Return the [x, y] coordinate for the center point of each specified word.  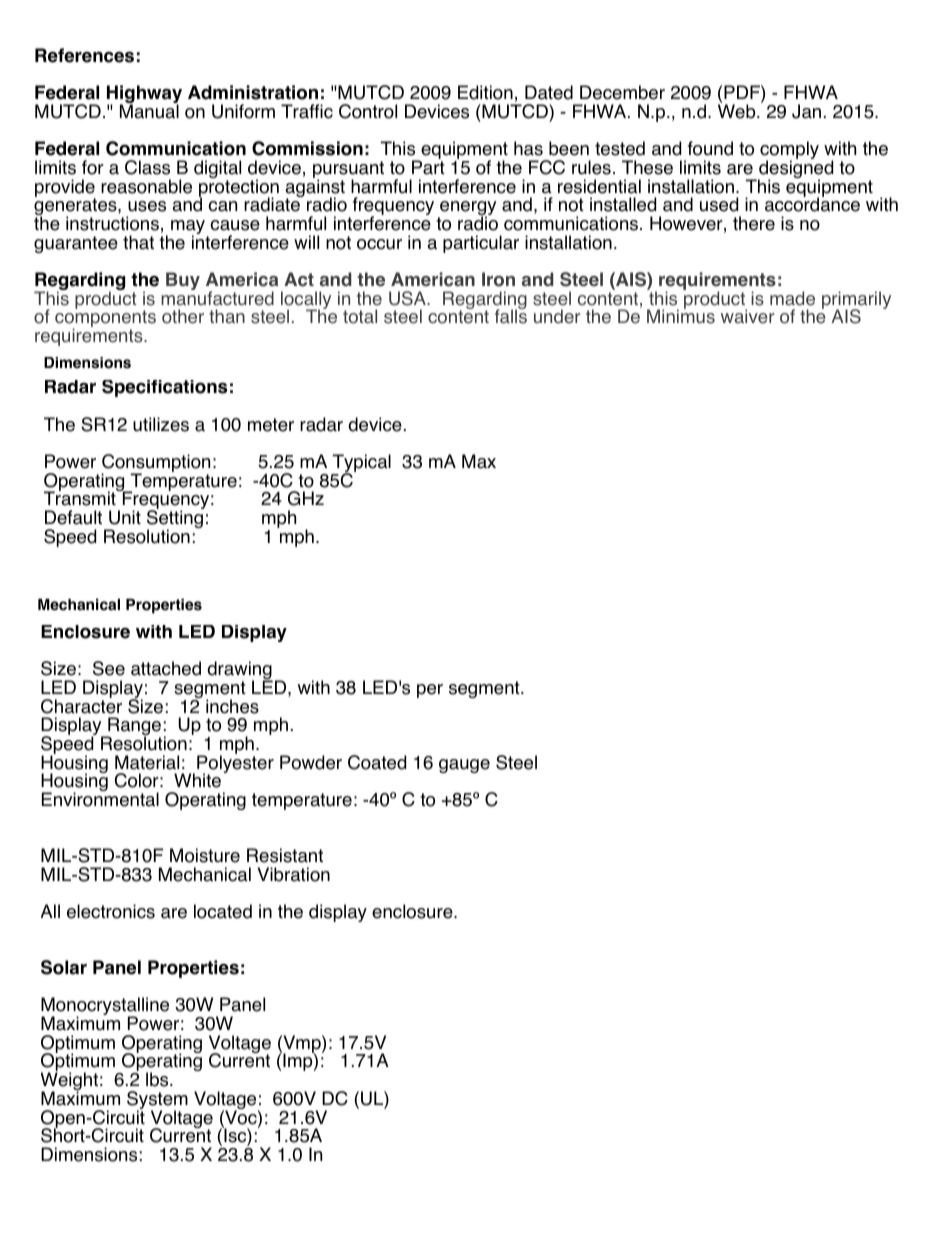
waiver [747, 316]
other [183, 316]
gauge [464, 766]
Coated [377, 762]
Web [738, 110]
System [157, 1101]
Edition [485, 92]
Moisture [205, 855]
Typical [361, 464]
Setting [175, 519]
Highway [144, 95]
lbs [158, 1079]
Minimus [681, 316]
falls [511, 316]
